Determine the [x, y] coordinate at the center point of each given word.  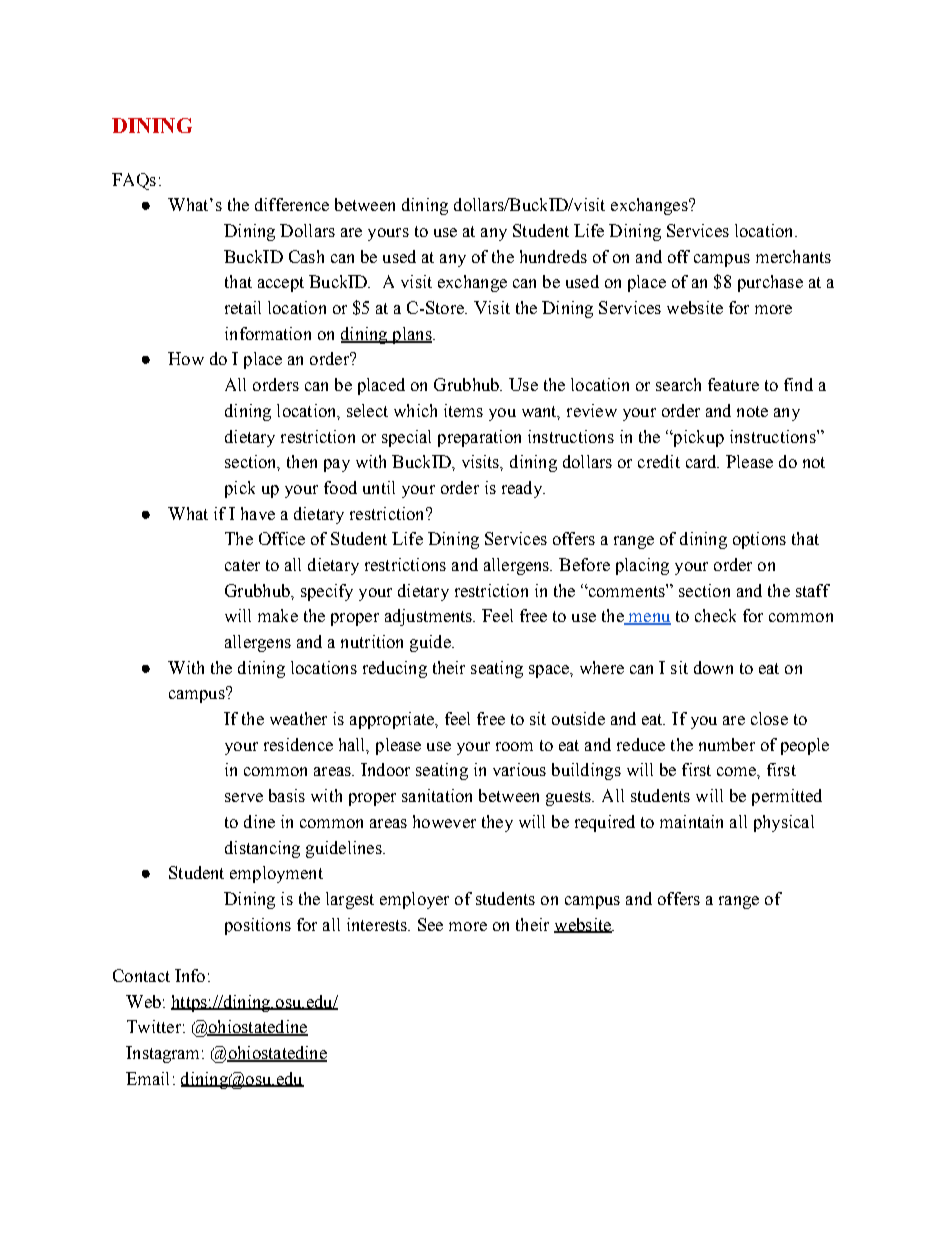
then [302, 461]
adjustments [429, 617]
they [497, 823]
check [715, 615]
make [278, 615]
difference [292, 204]
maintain [691, 821]
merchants [793, 256]
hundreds [553, 256]
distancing [262, 849]
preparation [479, 438]
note [752, 411]
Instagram [164, 1054]
